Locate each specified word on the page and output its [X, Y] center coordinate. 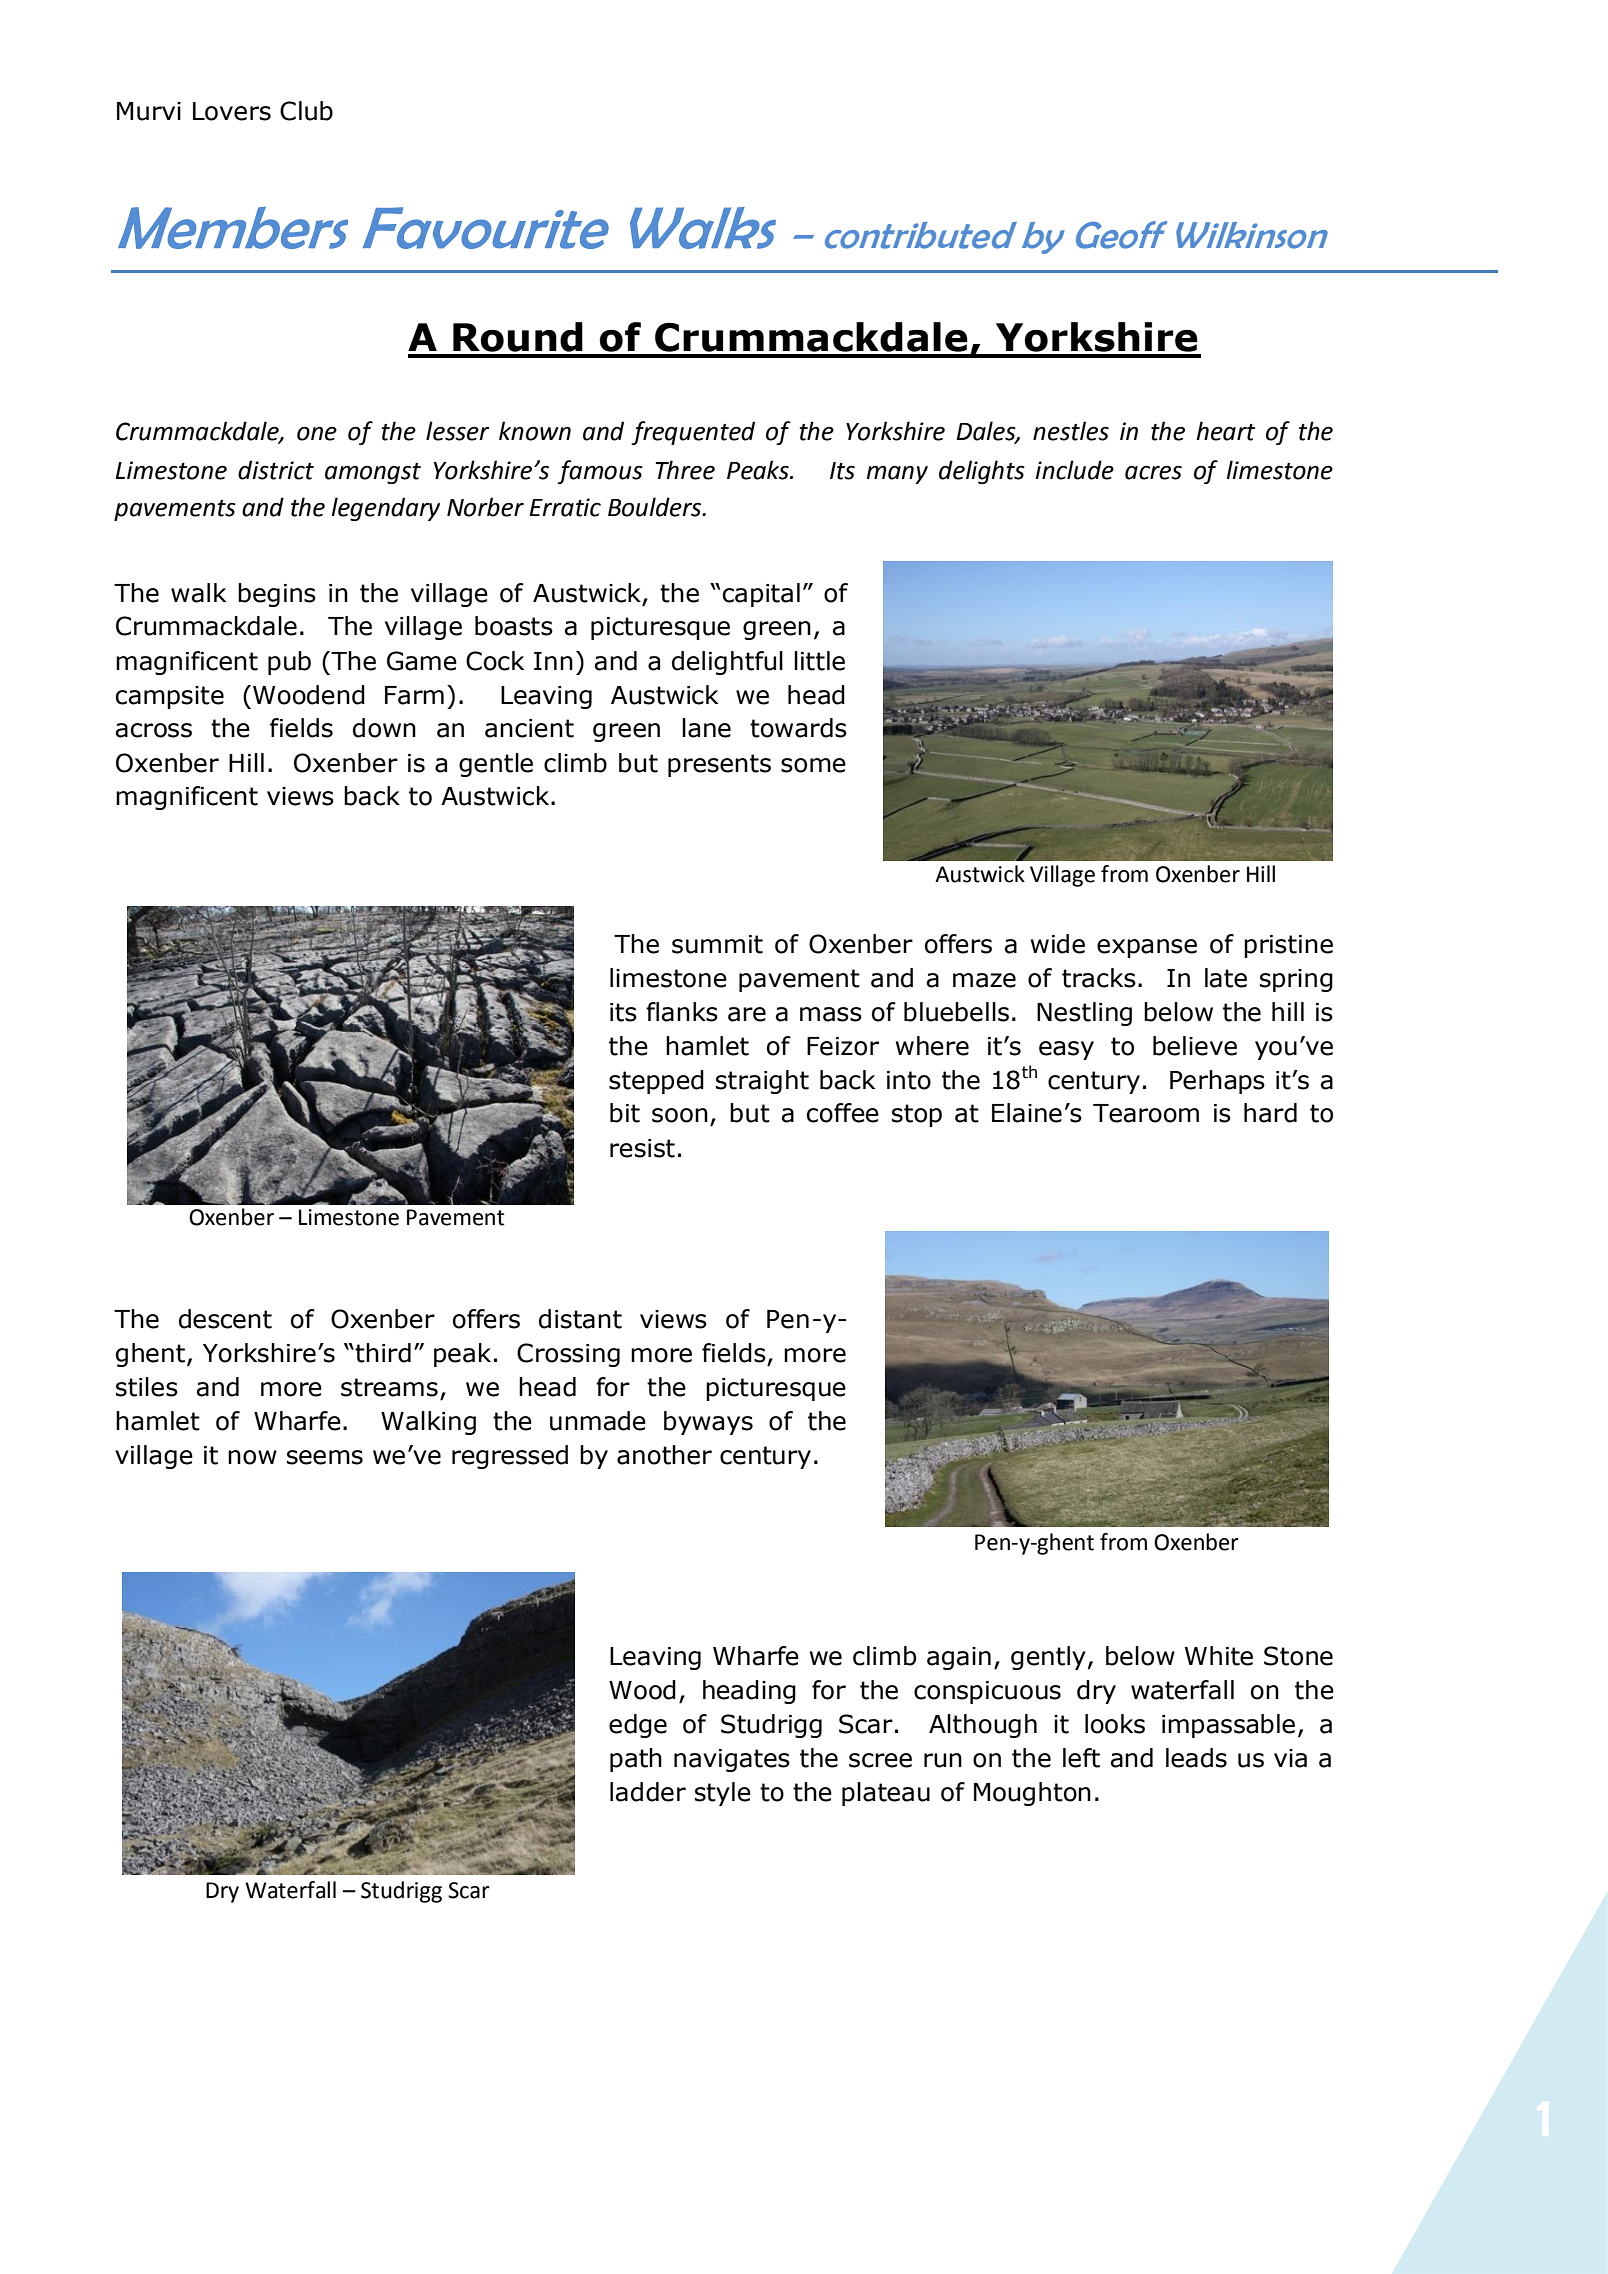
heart [1225, 431]
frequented [693, 433]
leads [1196, 1758]
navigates [732, 1760]
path [636, 1760]
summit [717, 944]
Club [306, 111]
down [384, 728]
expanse [1147, 948]
